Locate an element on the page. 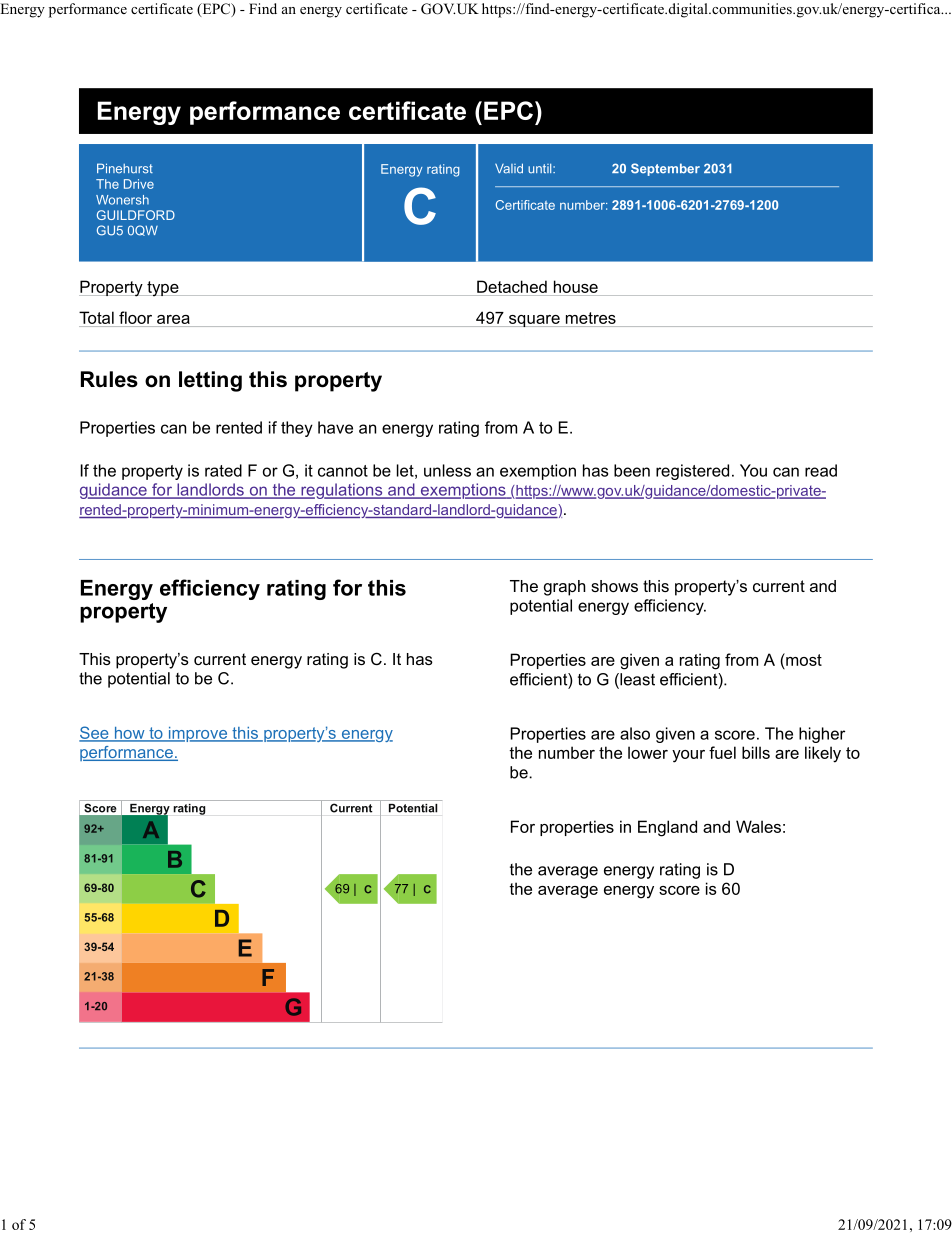 The width and height of the document is (952, 1233). rated is located at coordinates (223, 470).
